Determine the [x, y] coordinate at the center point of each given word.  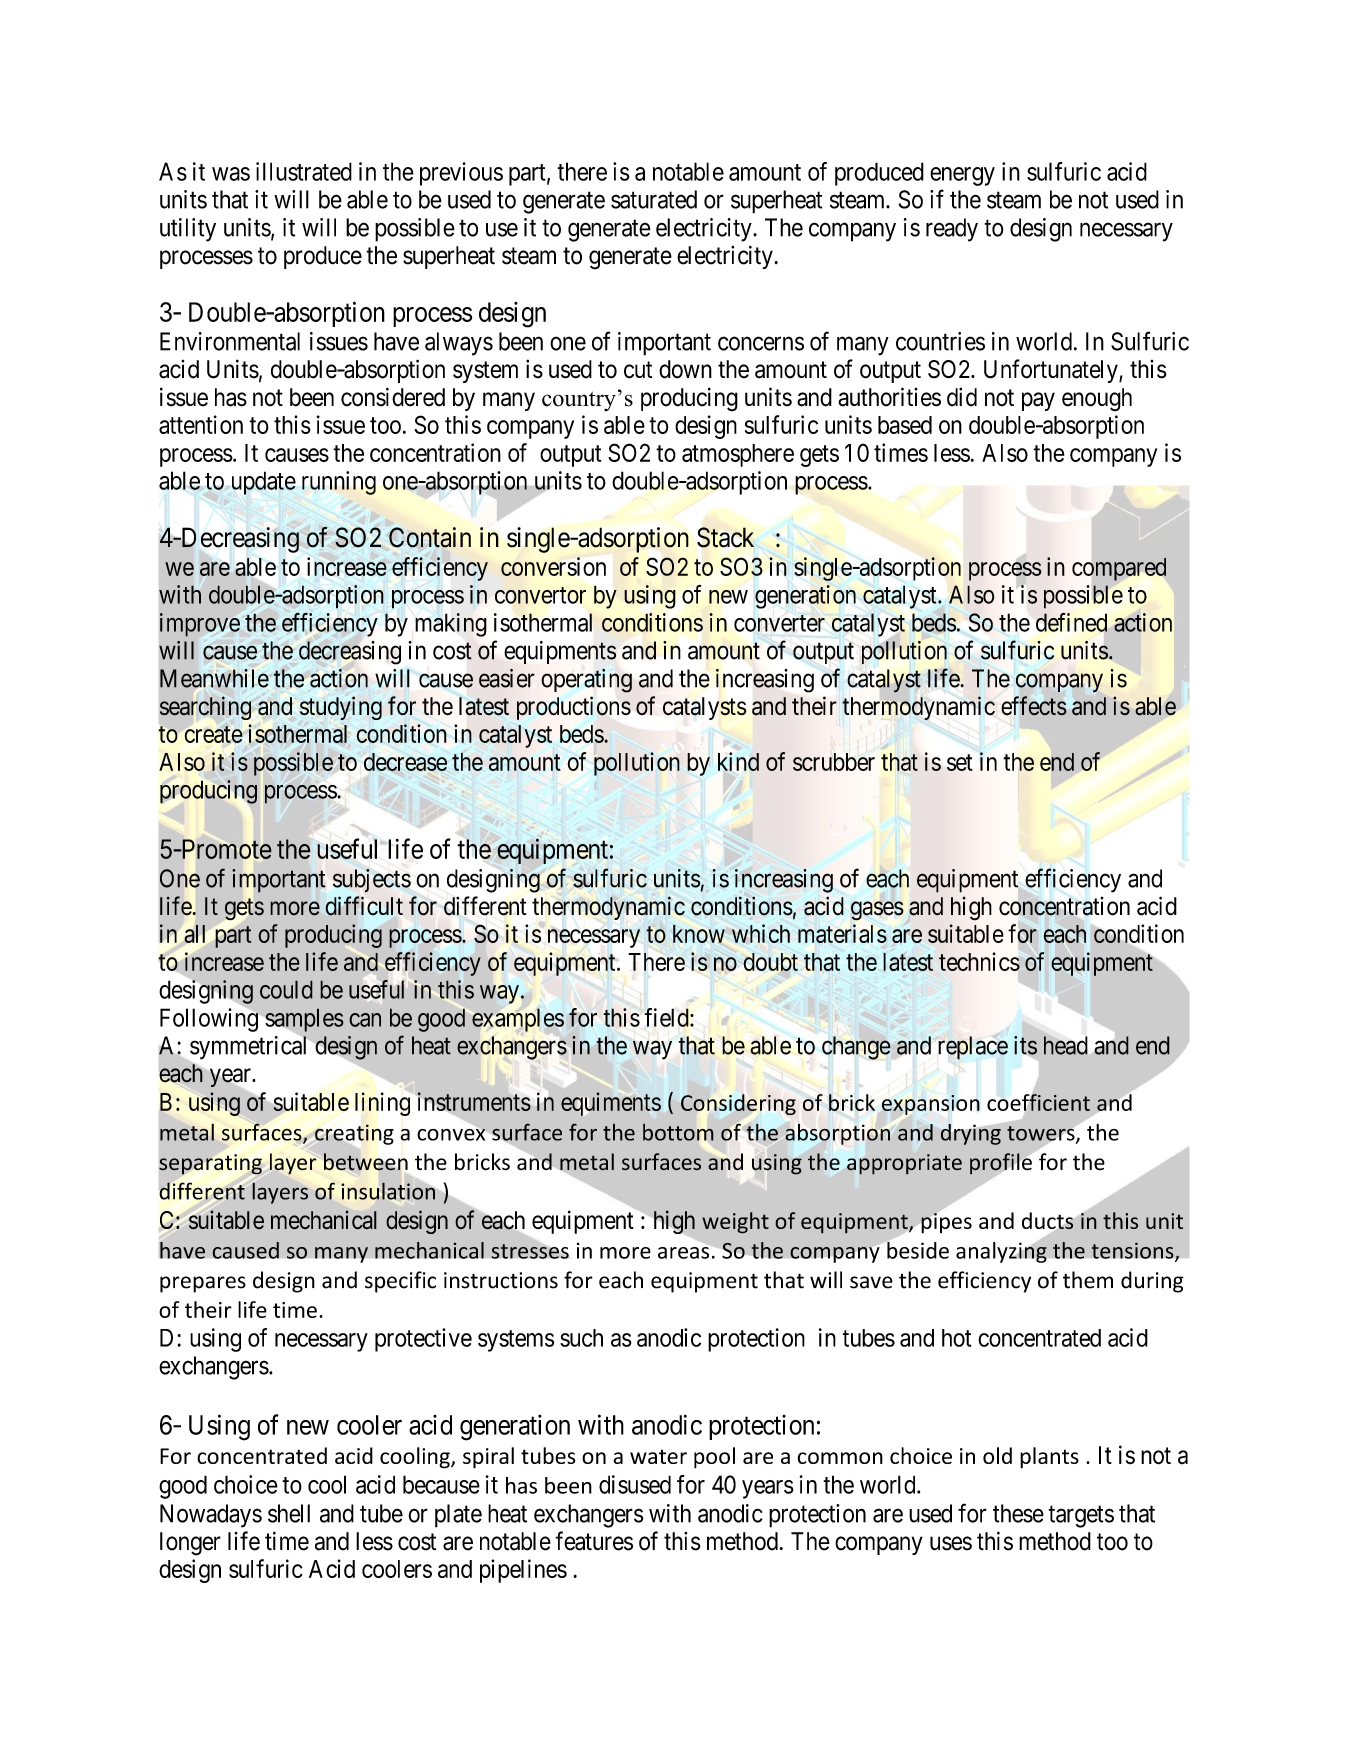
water [658, 1456]
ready [952, 230]
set [960, 762]
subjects [372, 881]
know [699, 934]
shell [289, 1513]
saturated [654, 199]
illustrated [304, 171]
